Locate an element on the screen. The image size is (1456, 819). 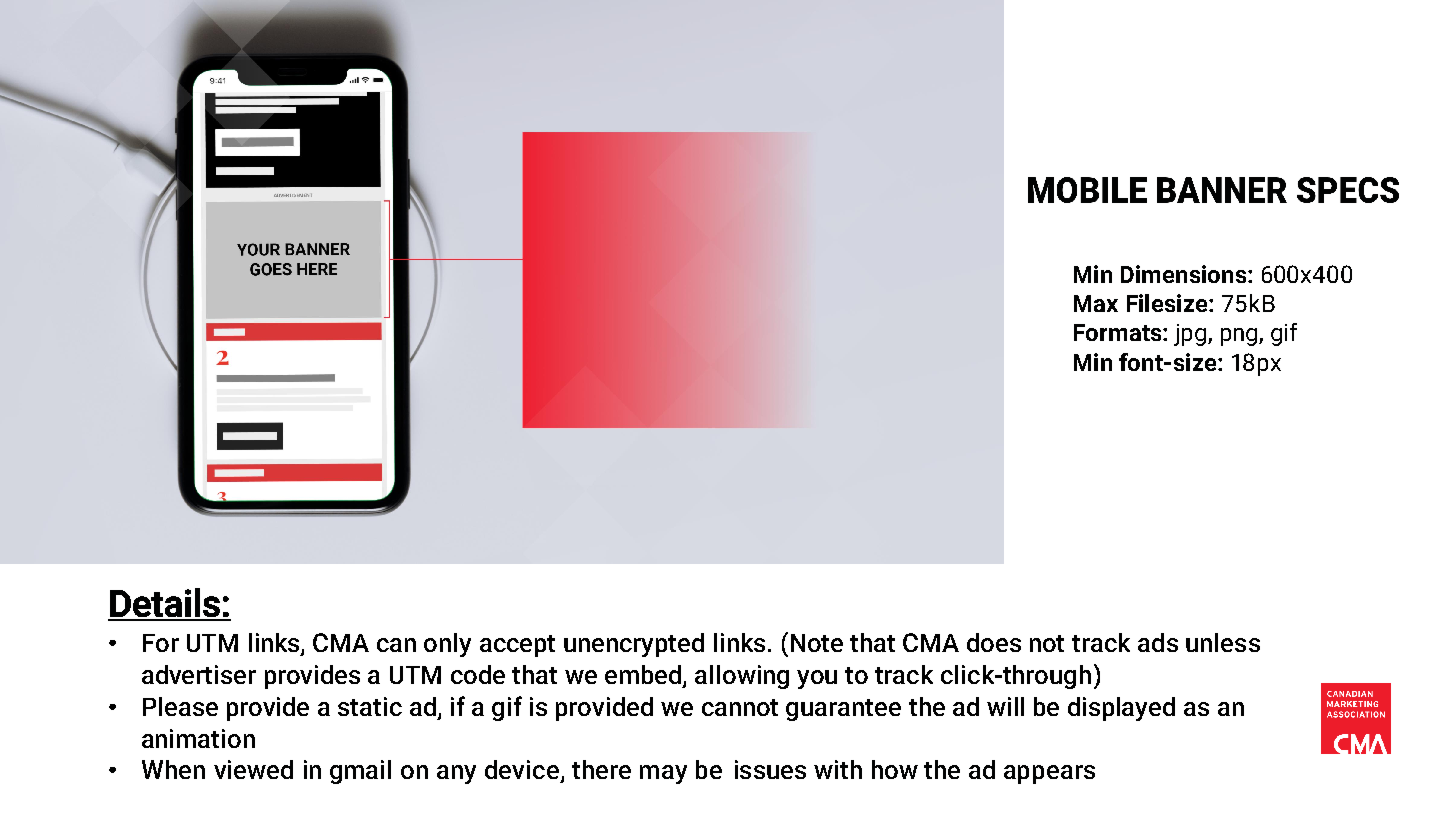
unless is located at coordinates (1223, 642).
